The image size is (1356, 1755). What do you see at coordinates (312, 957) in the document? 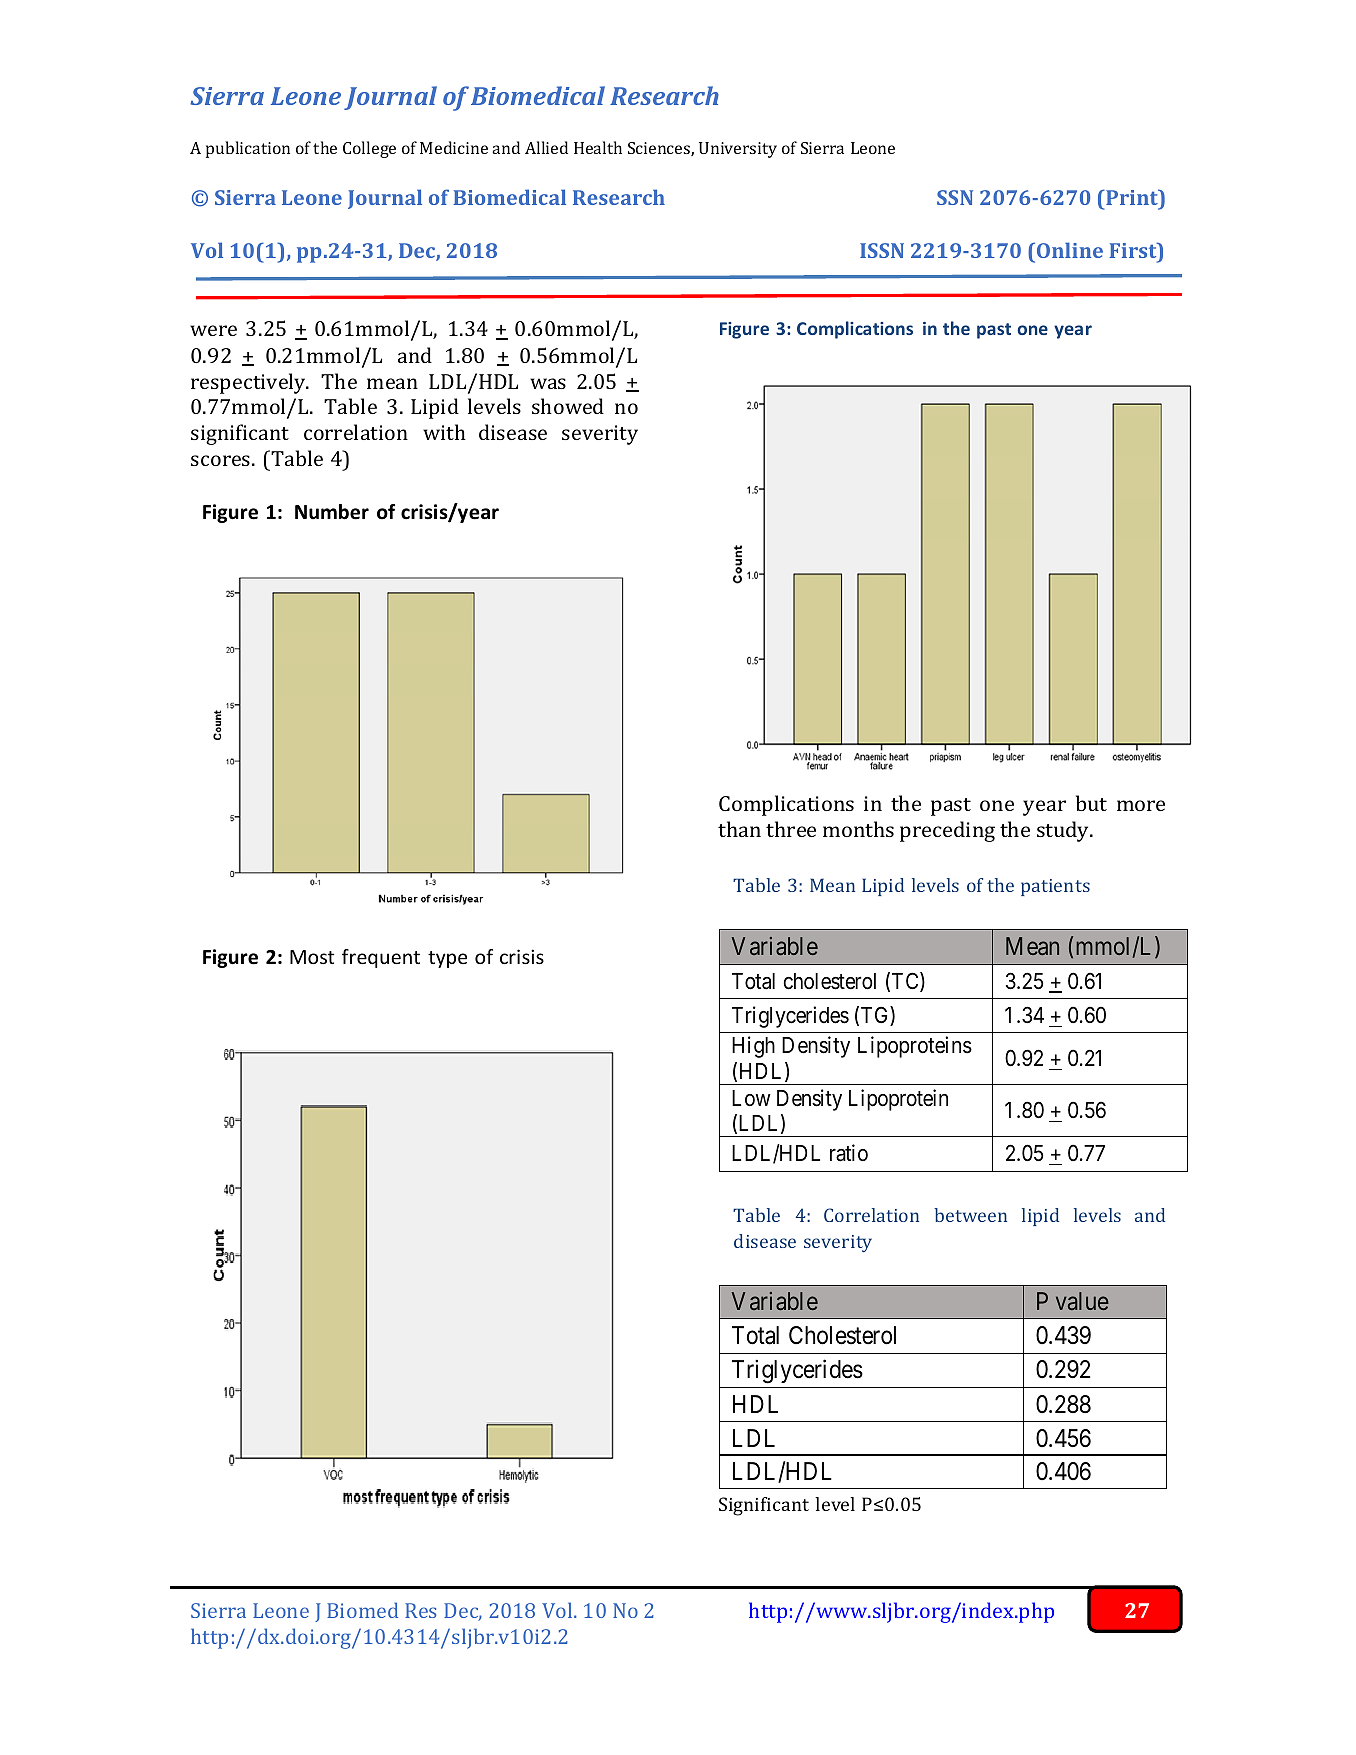
I see `Most` at bounding box center [312, 957].
